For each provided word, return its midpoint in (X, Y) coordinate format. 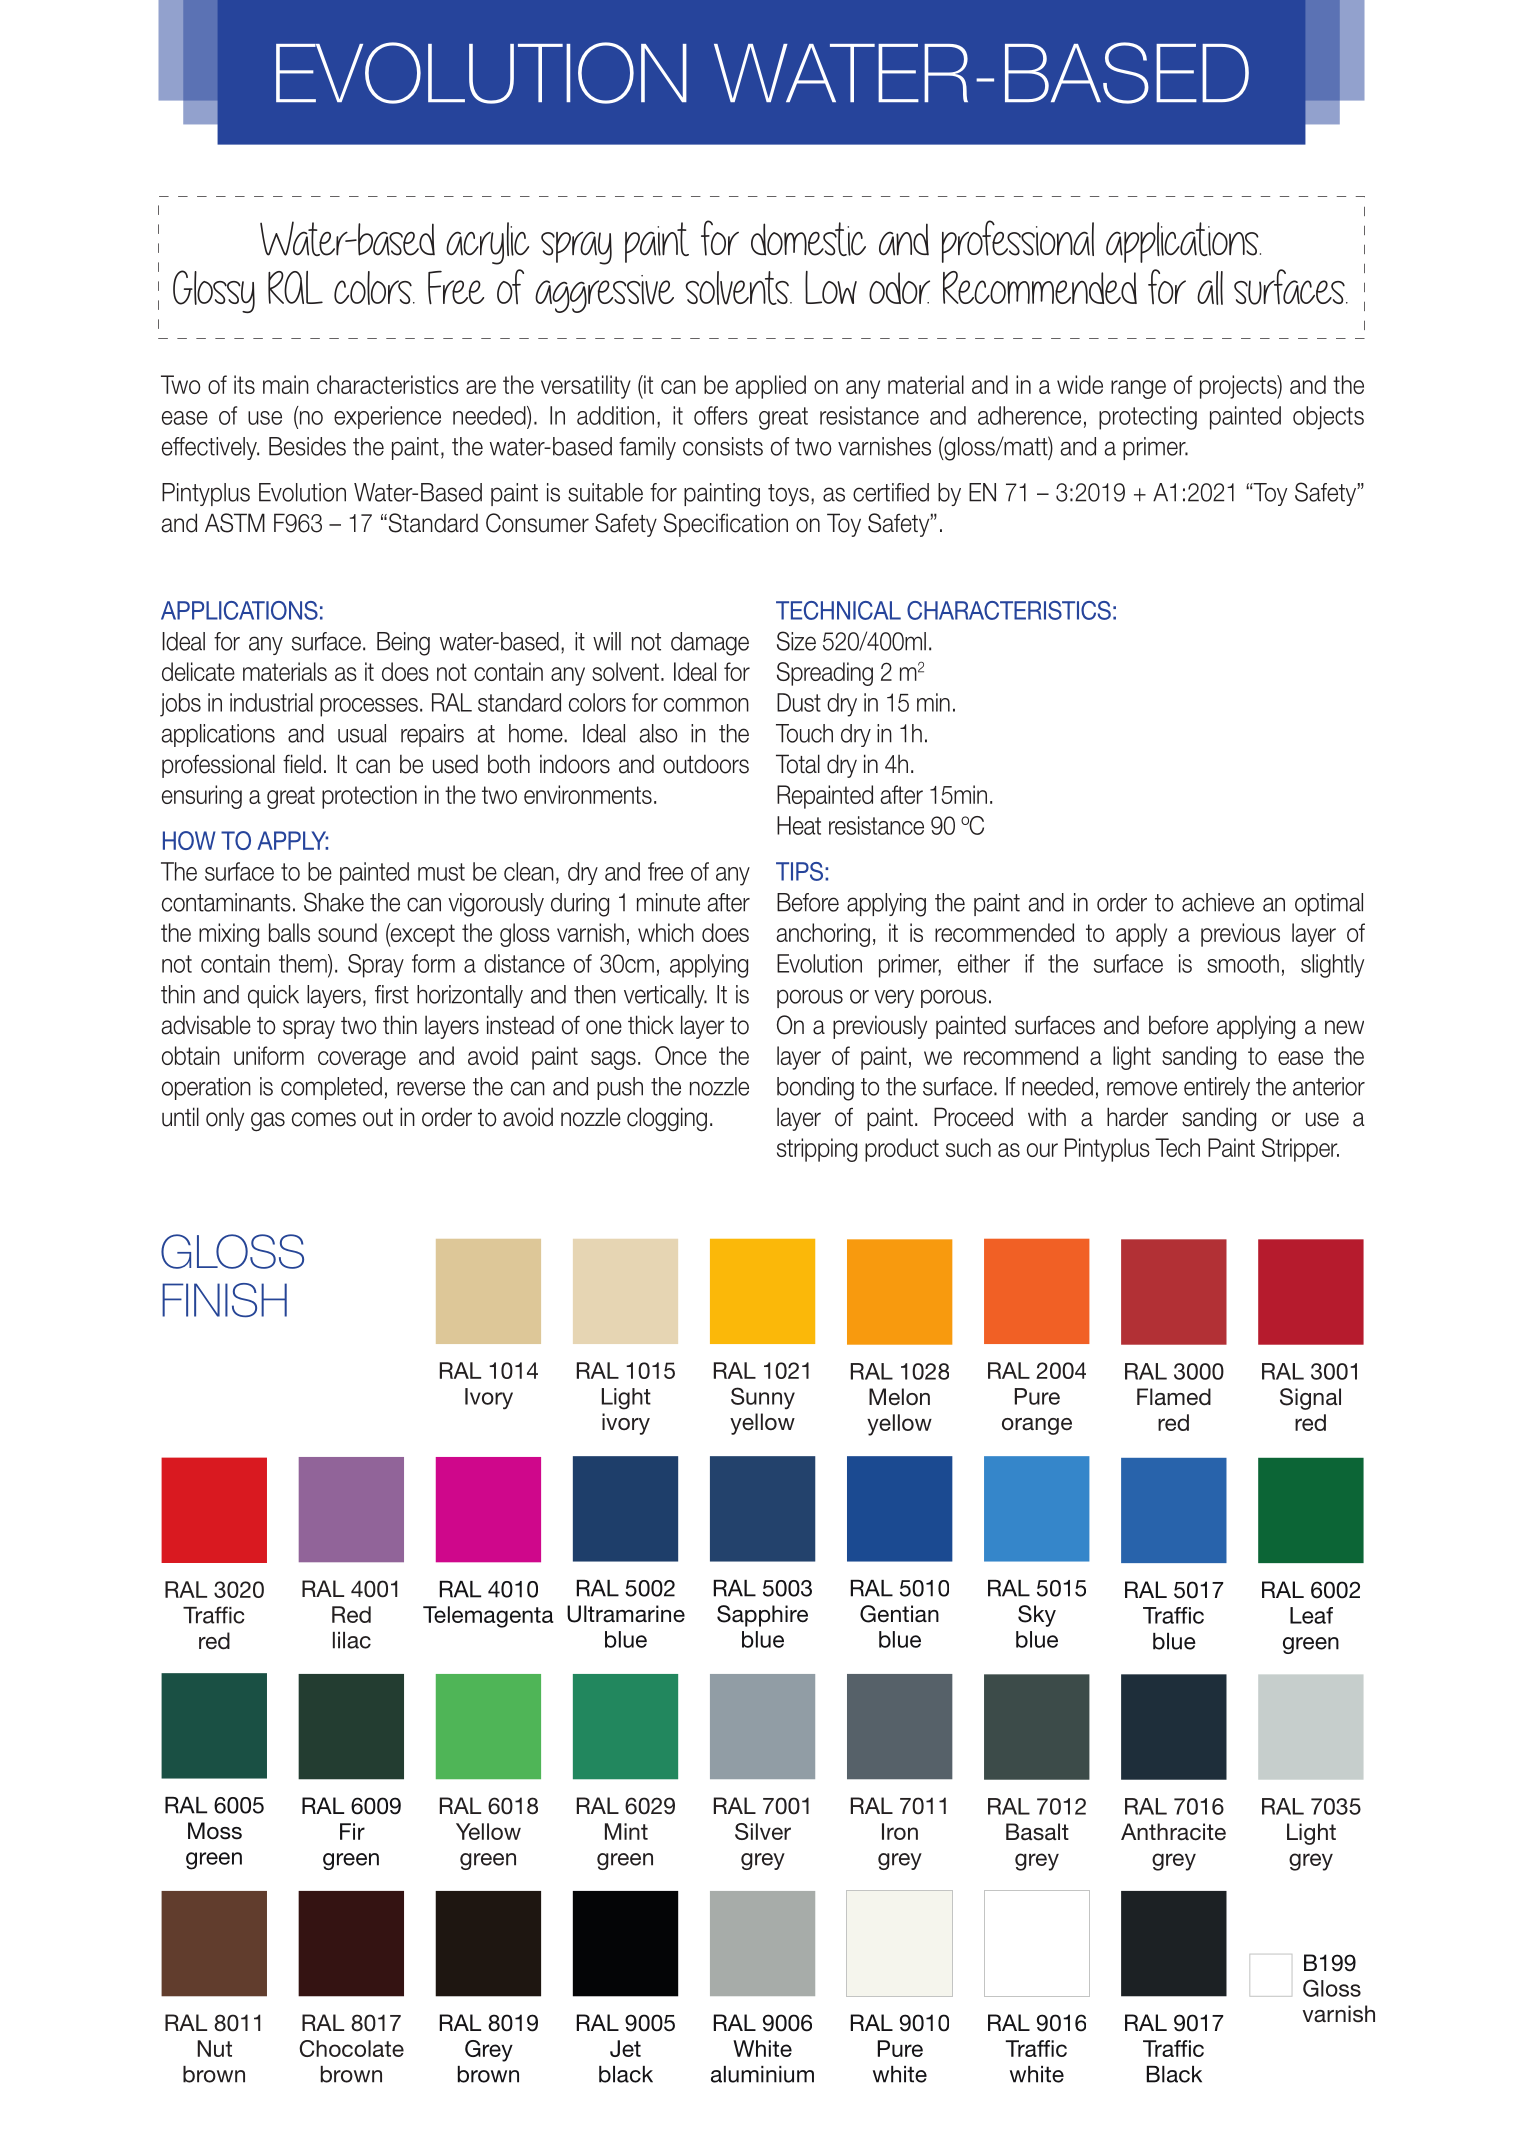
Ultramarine (626, 1614)
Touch (804, 733)
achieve (1218, 902)
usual (362, 733)
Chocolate (351, 2048)
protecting (1148, 418)
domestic (808, 239)
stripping (817, 1150)
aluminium (762, 2074)
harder (1137, 1117)
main (286, 384)
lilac (352, 1640)
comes (324, 1119)
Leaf (1311, 1615)
